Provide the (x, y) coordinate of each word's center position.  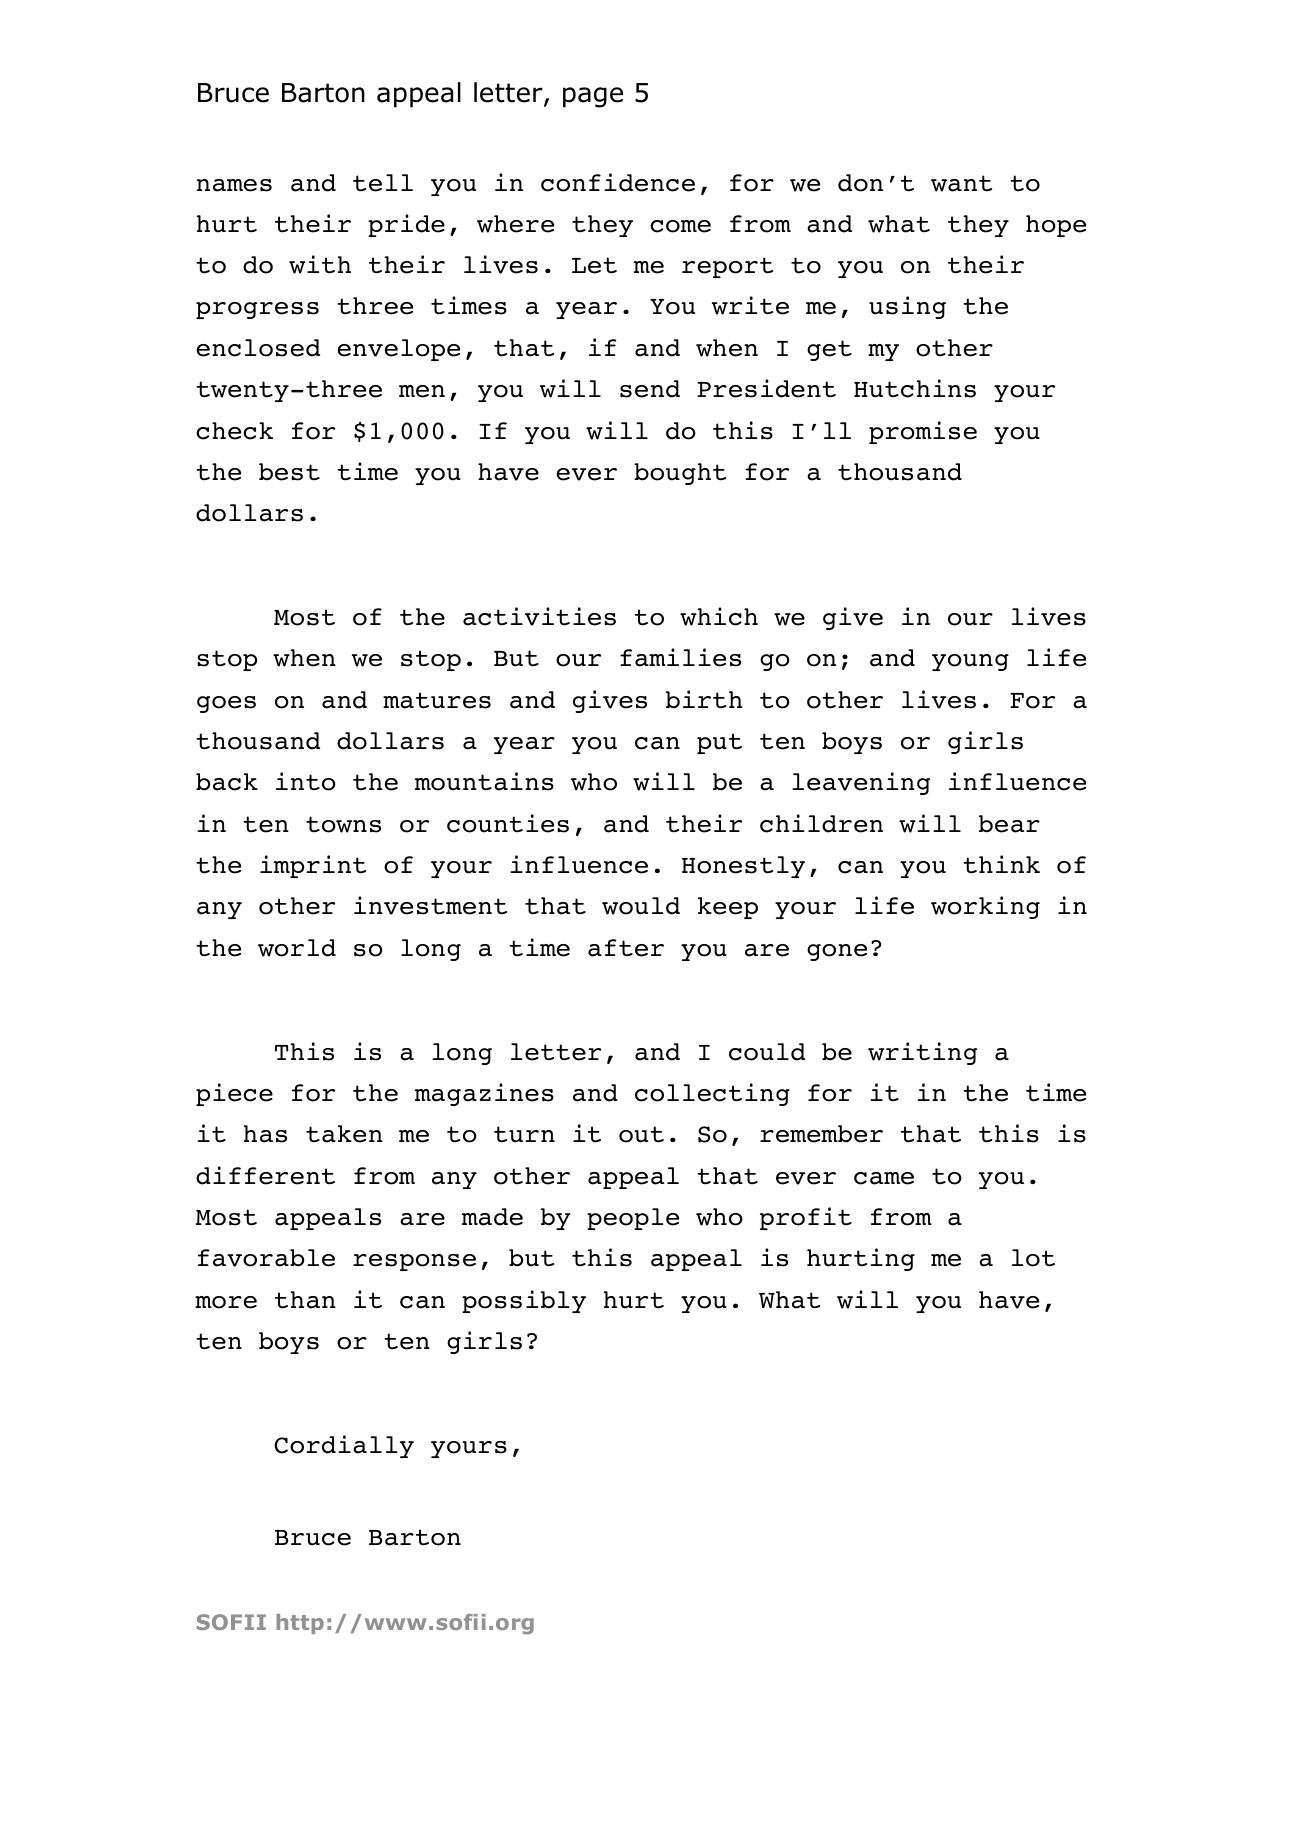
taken (344, 1134)
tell (383, 183)
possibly (524, 1301)
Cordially (344, 1446)
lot (1033, 1258)
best (289, 472)
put (719, 743)
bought (680, 474)
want (961, 183)
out (641, 1134)
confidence (618, 182)
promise (923, 432)
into (306, 781)
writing (922, 1053)
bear (1009, 824)
